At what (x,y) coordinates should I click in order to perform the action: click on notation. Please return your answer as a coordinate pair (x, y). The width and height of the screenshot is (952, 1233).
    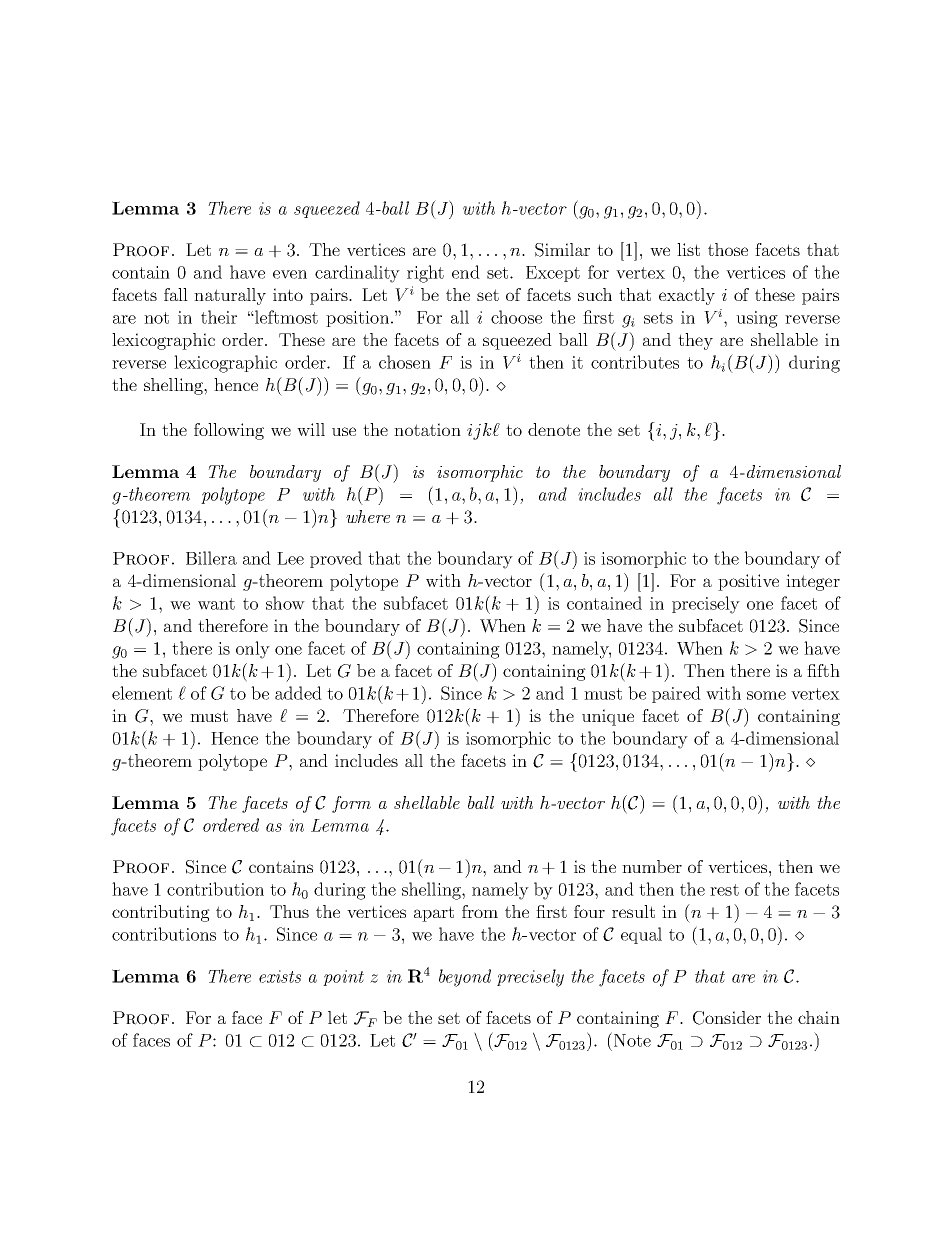
    Looking at the image, I should click on (427, 429).
